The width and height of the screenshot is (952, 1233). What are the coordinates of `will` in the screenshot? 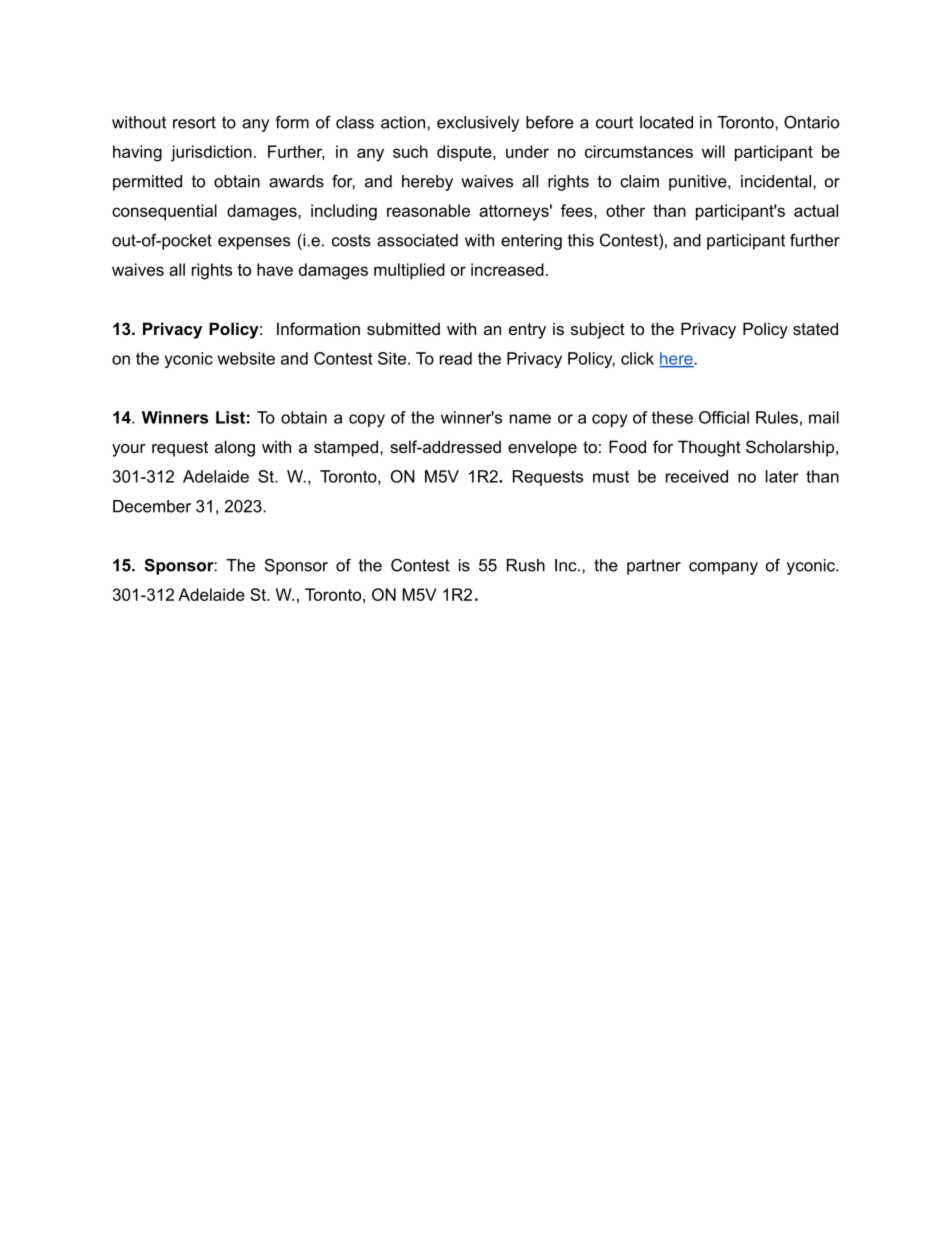 It's located at (713, 151).
